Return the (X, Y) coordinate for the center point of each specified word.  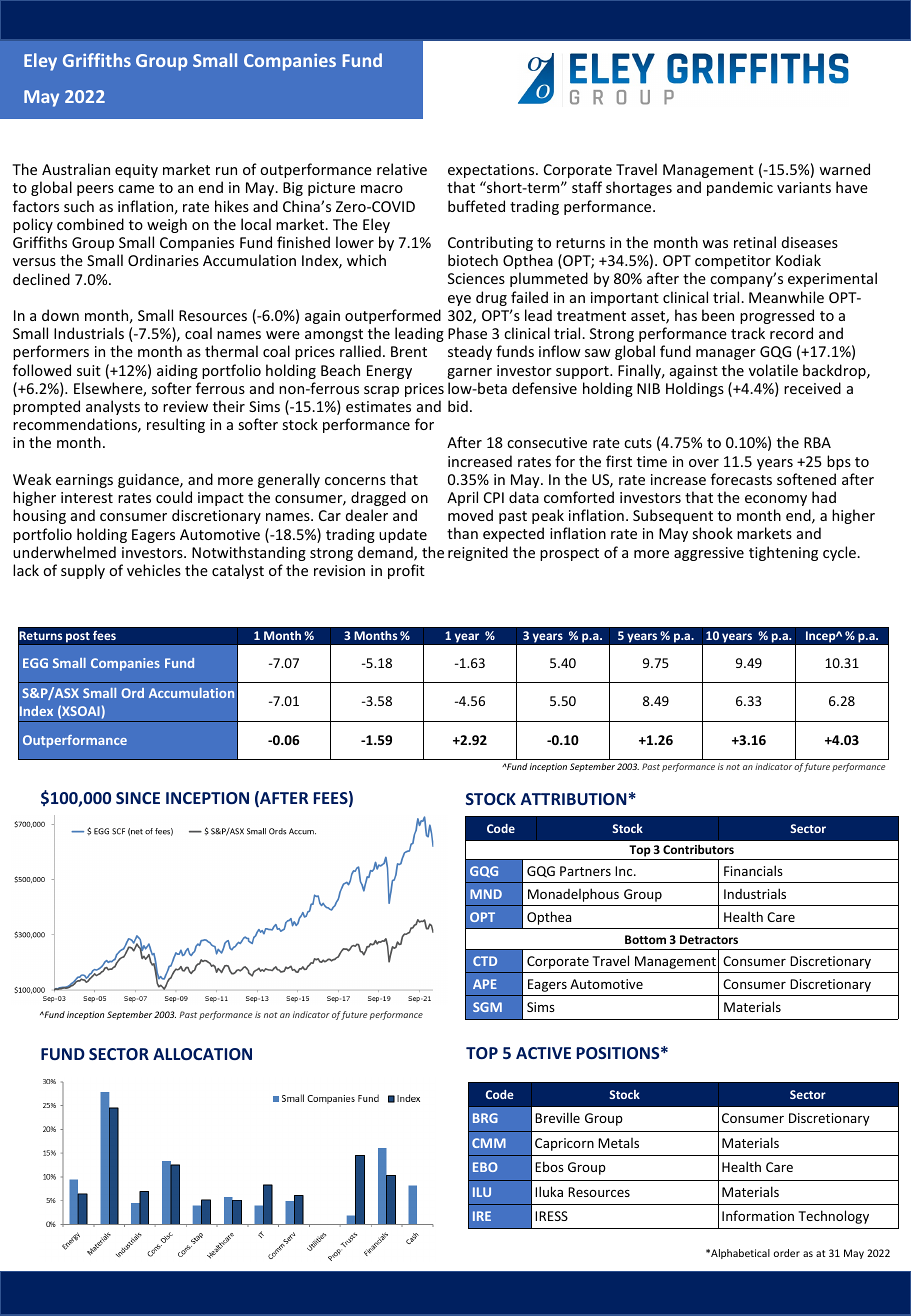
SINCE (138, 798)
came (136, 189)
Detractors (709, 939)
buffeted (476, 206)
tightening (783, 553)
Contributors (698, 849)
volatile (773, 370)
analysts (113, 407)
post (78, 638)
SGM (487, 1007)
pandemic (740, 188)
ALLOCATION (202, 1054)
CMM (489, 1143)
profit (406, 571)
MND (486, 894)
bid (458, 406)
